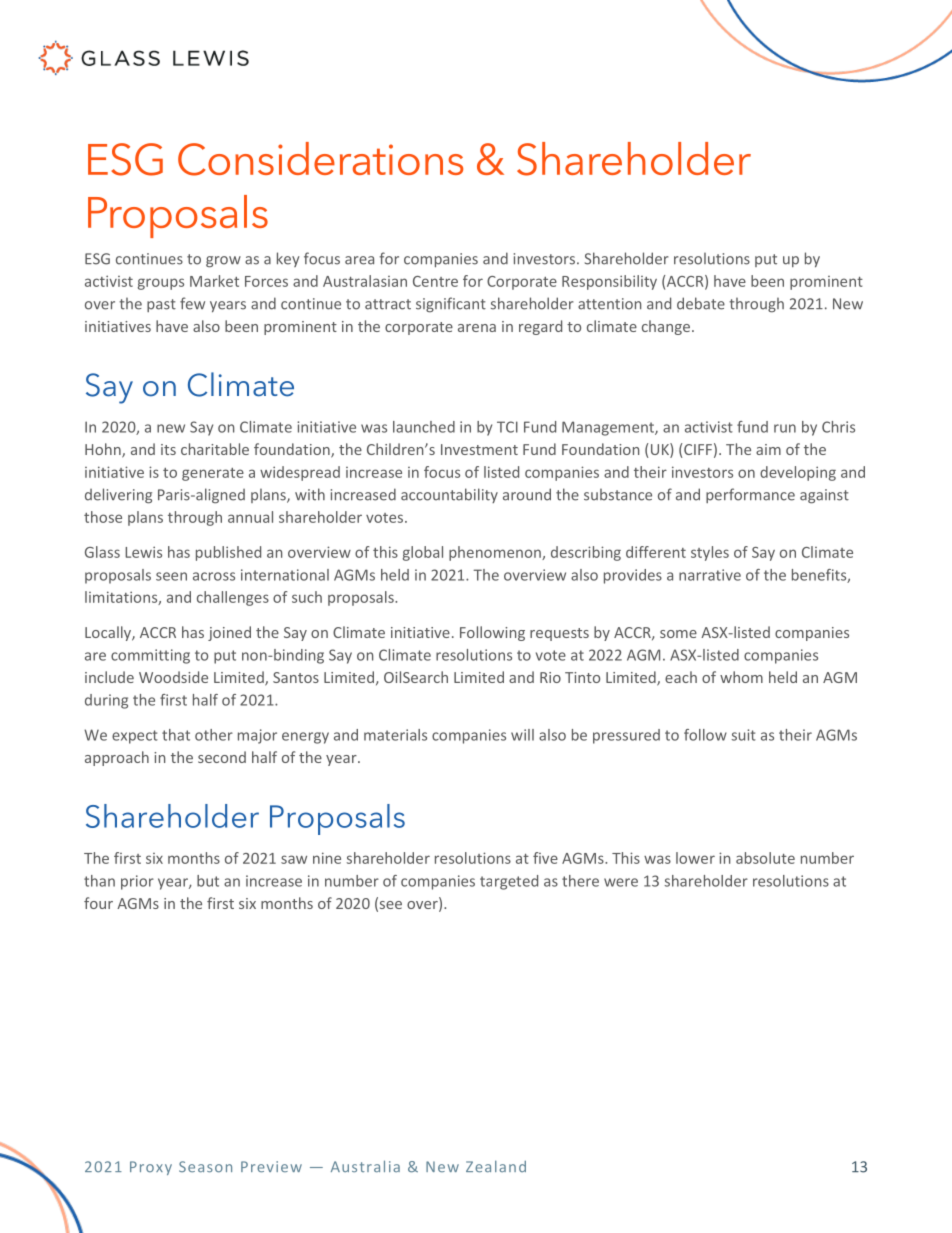  I want to click on charitable, so click(215, 449).
